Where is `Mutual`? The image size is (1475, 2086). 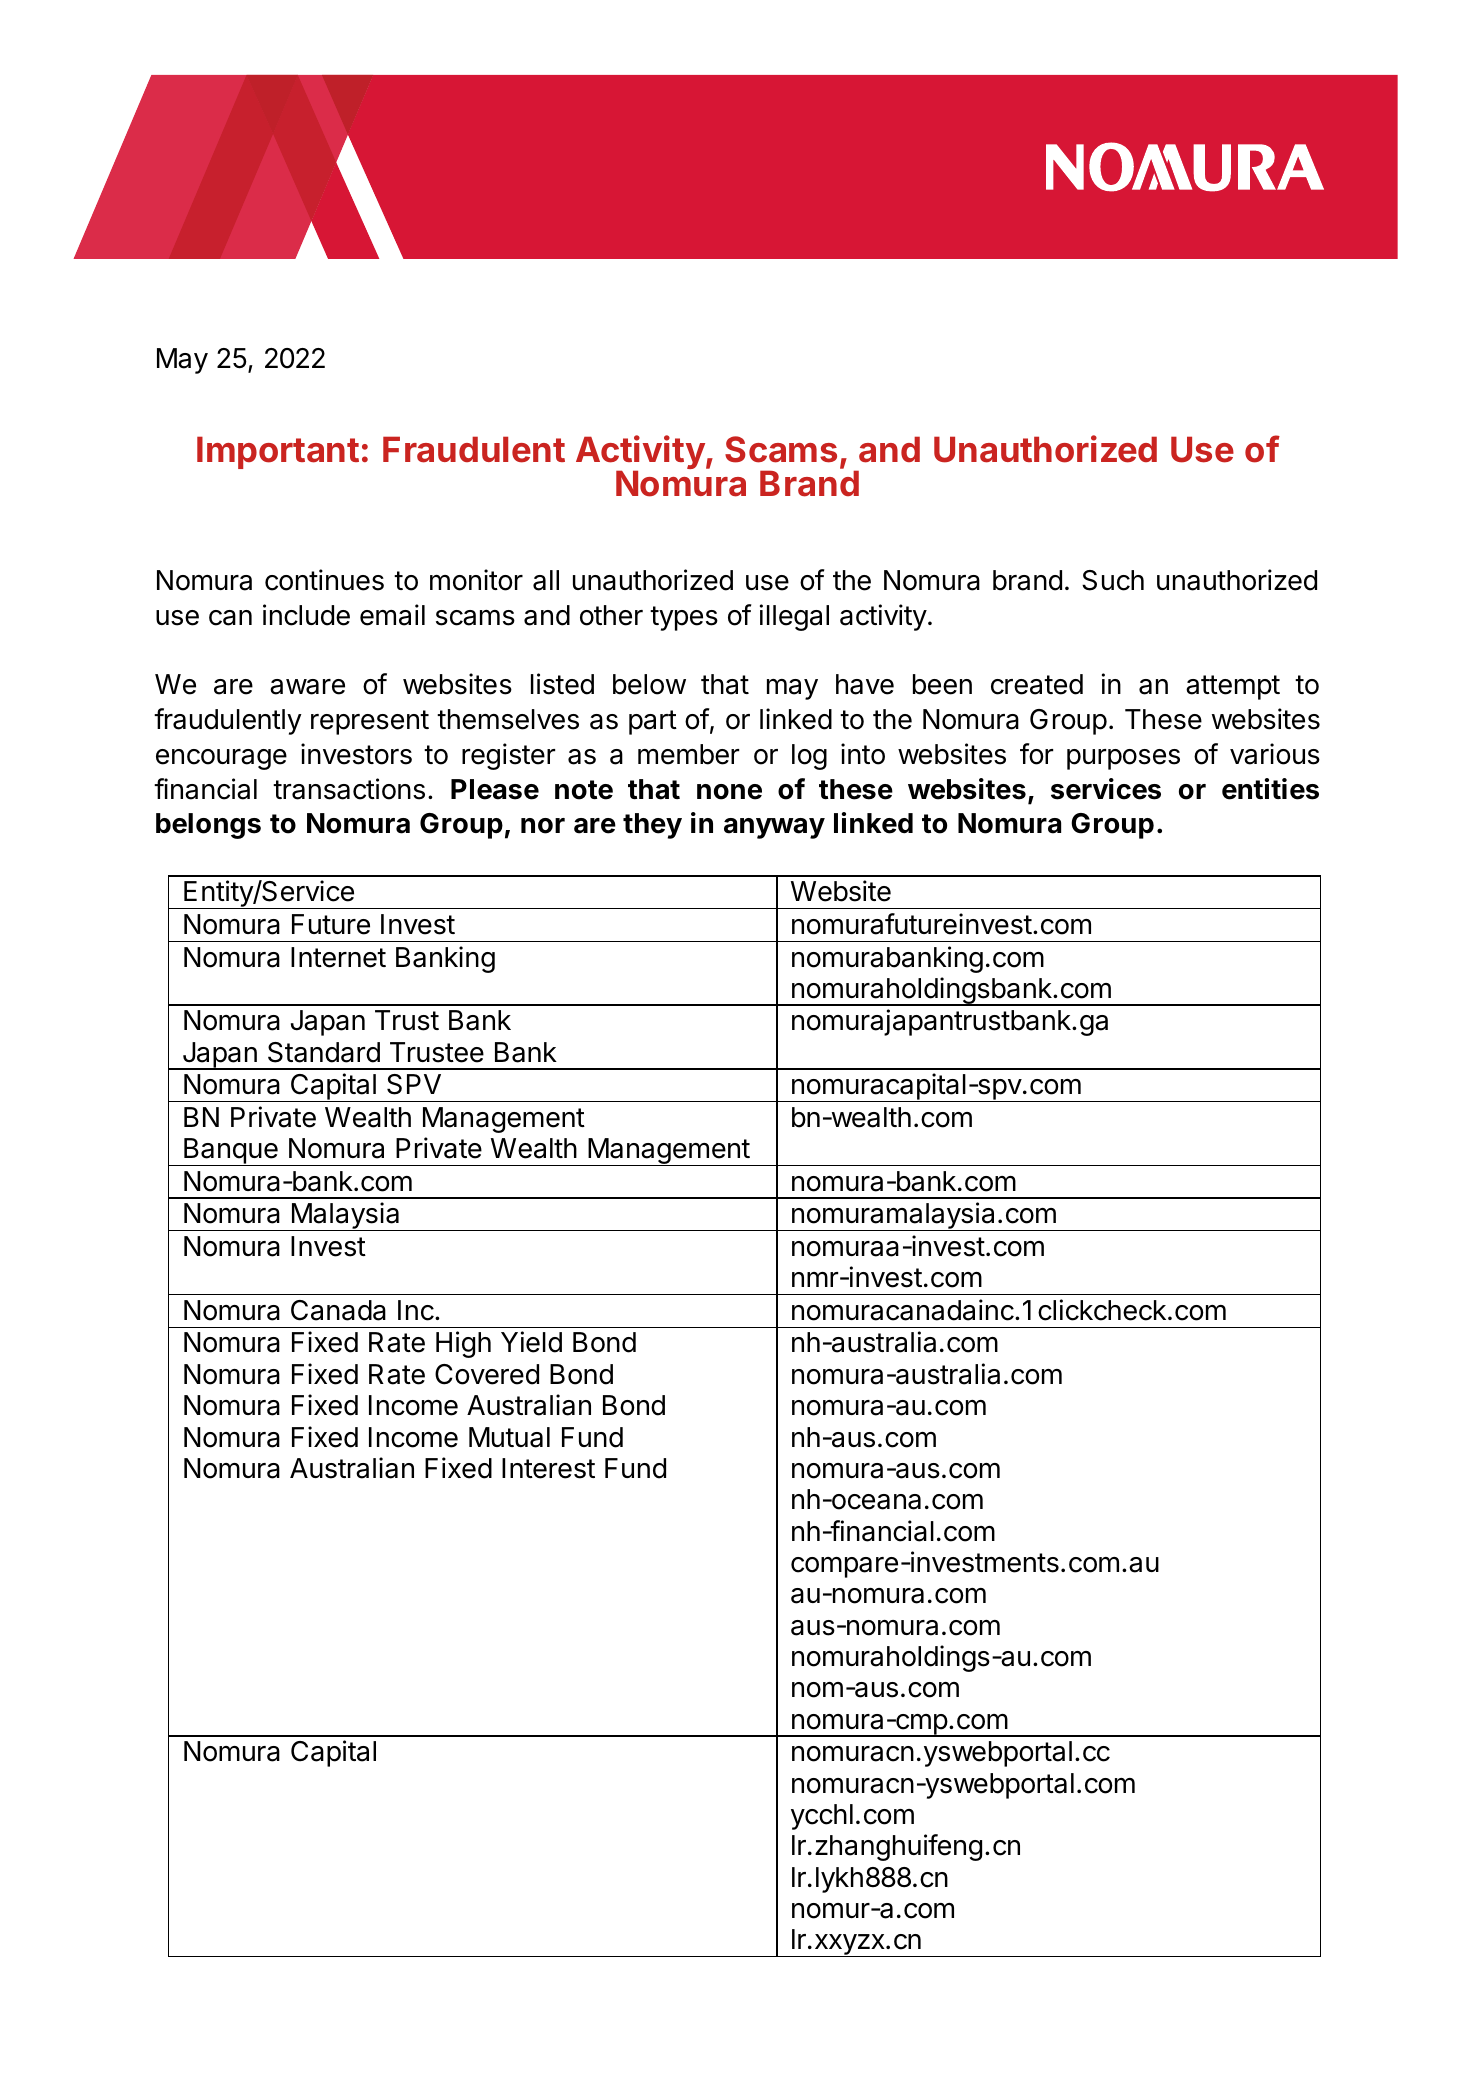 Mutual is located at coordinates (509, 1437).
